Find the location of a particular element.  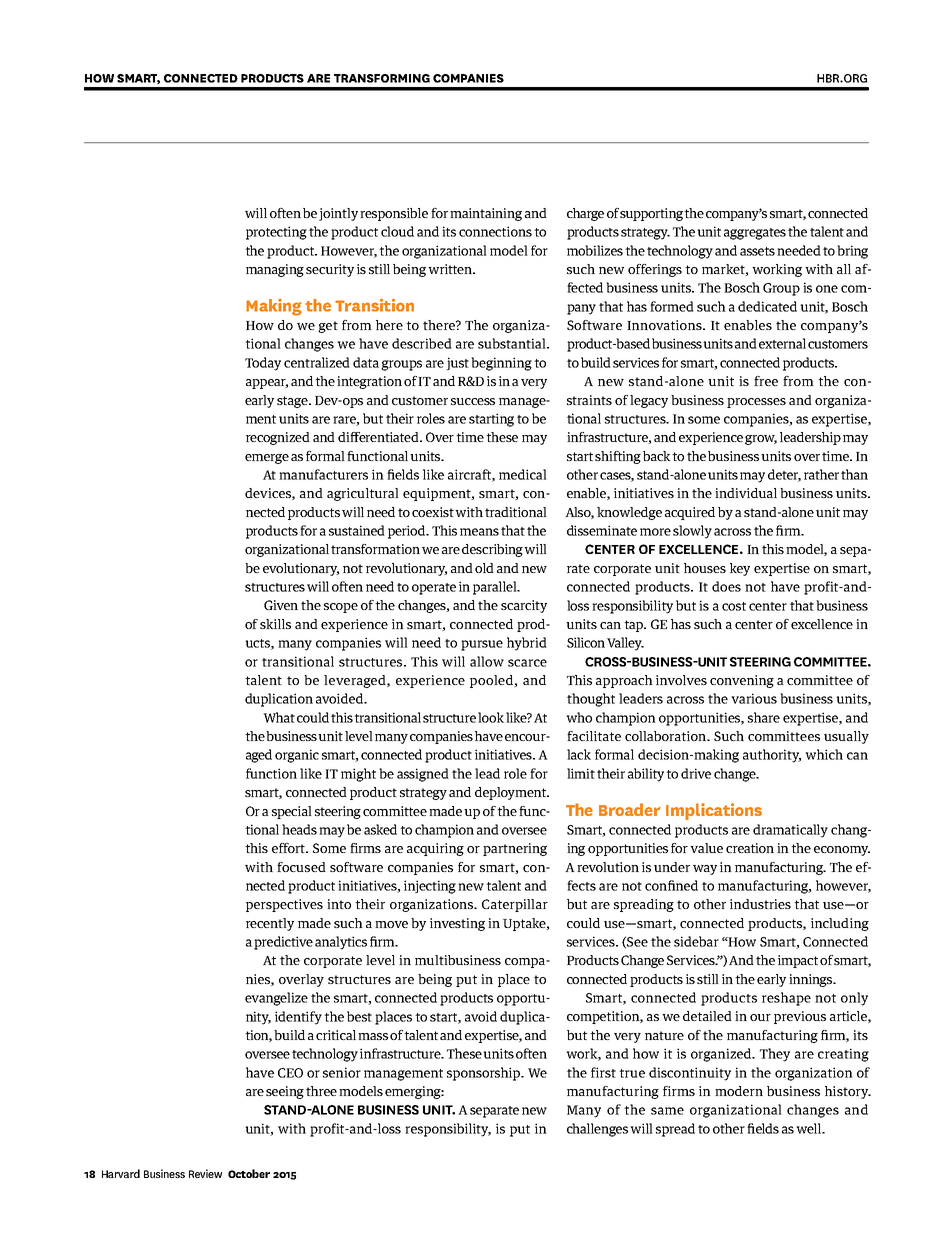

individual is located at coordinates (746, 493).
